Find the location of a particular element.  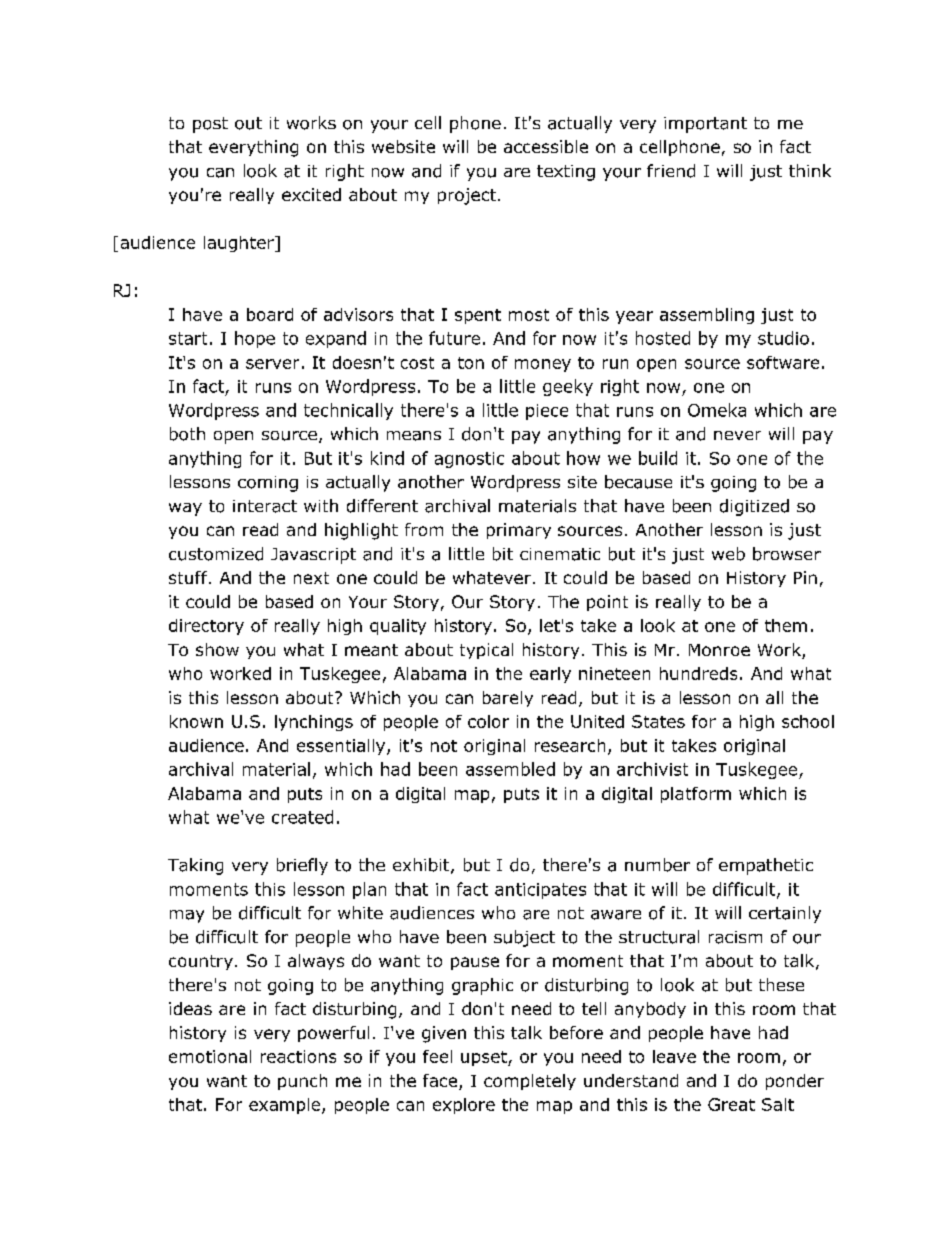

punch is located at coordinates (302, 1082).
